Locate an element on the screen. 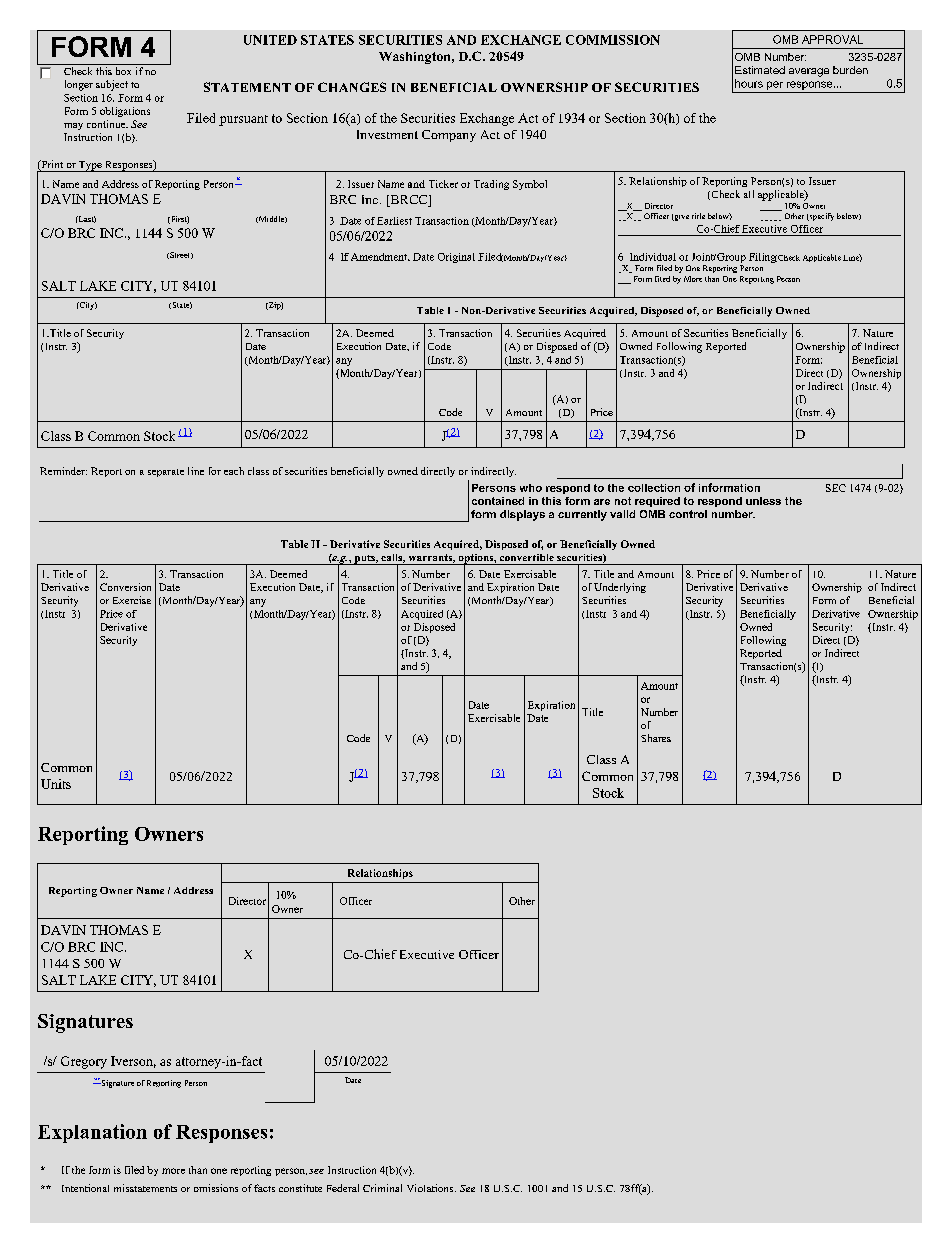 This screenshot has height=1233, width=952. displays is located at coordinates (522, 515).
